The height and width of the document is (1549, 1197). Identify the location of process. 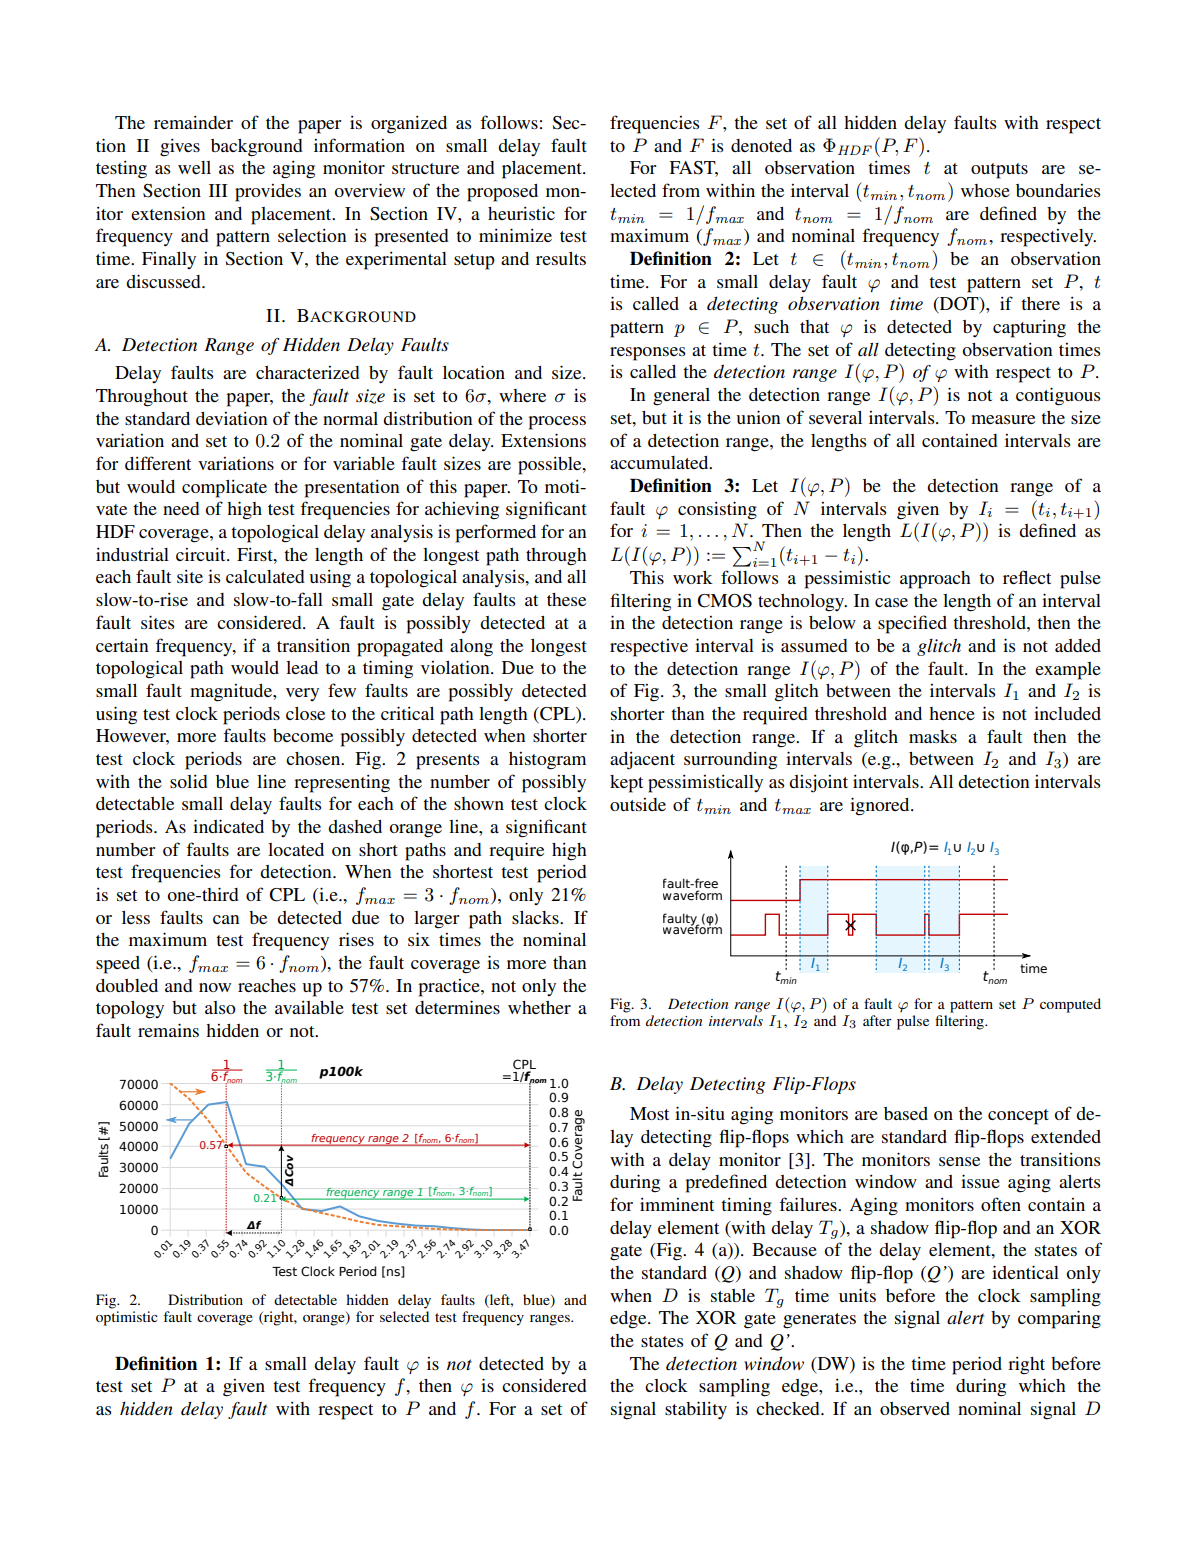
(557, 423).
